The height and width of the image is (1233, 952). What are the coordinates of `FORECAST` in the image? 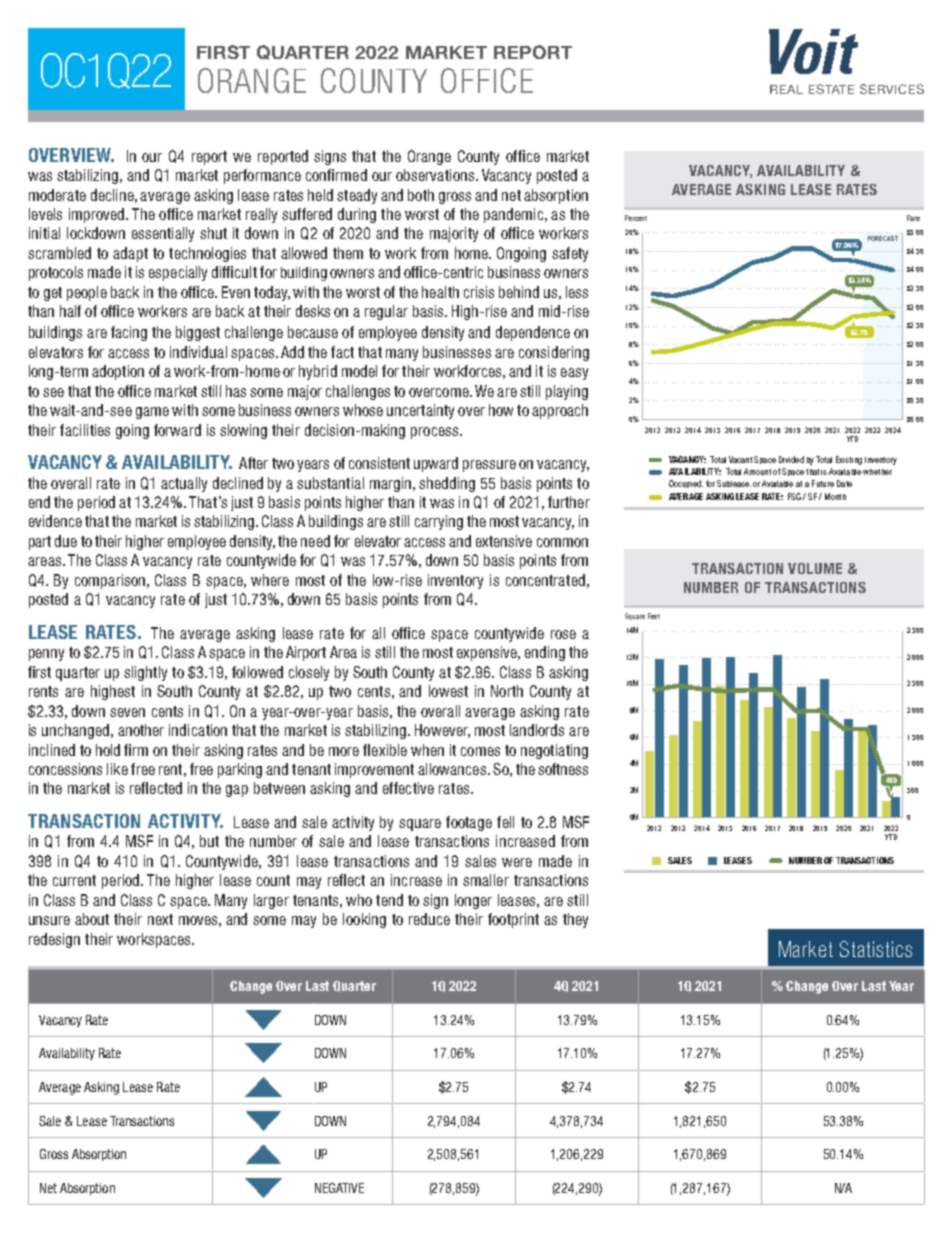 It's located at (883, 238).
